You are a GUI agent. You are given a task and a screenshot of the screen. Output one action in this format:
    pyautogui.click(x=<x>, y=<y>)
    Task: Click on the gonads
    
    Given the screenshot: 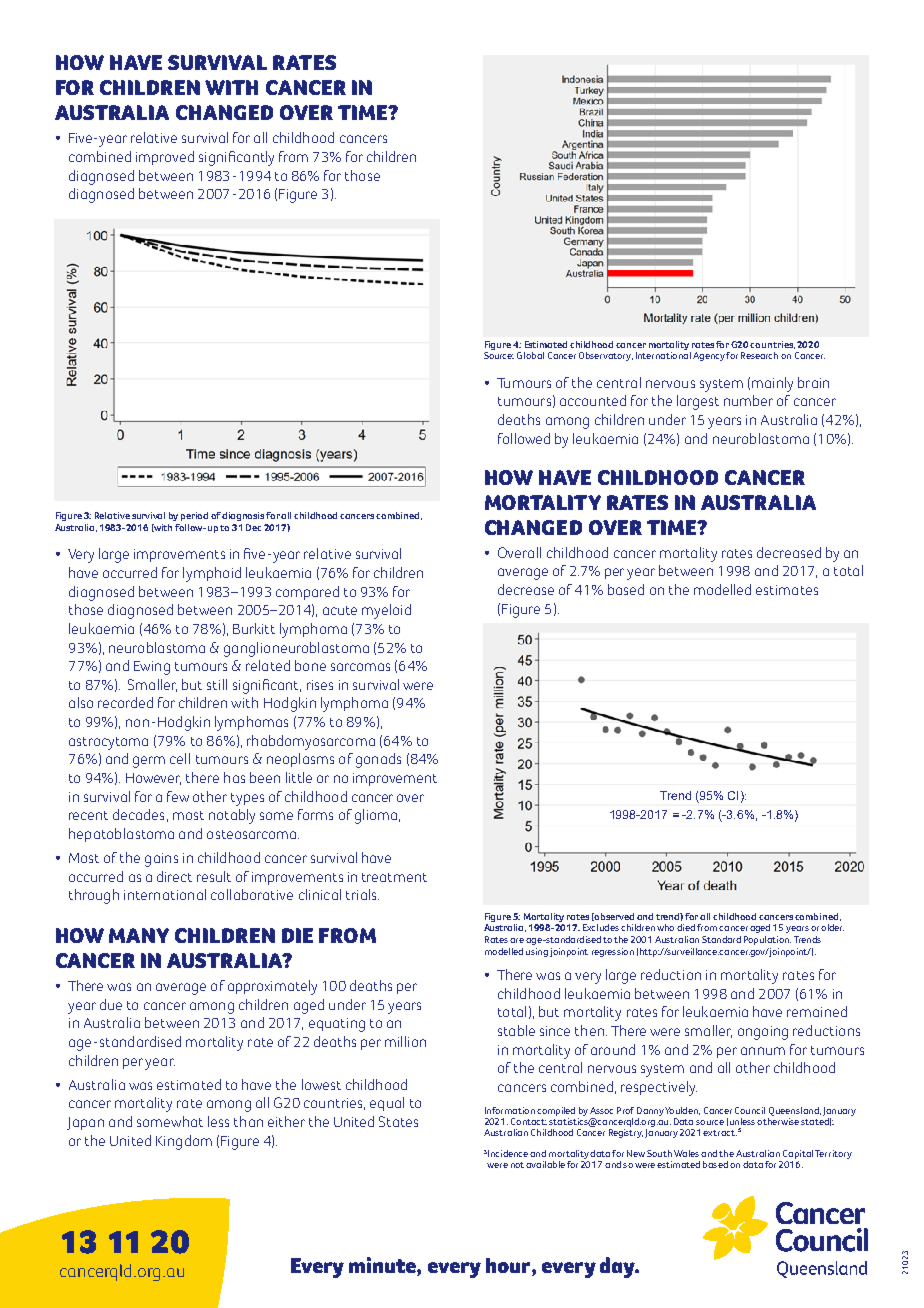 What is the action you would take?
    pyautogui.click(x=378, y=760)
